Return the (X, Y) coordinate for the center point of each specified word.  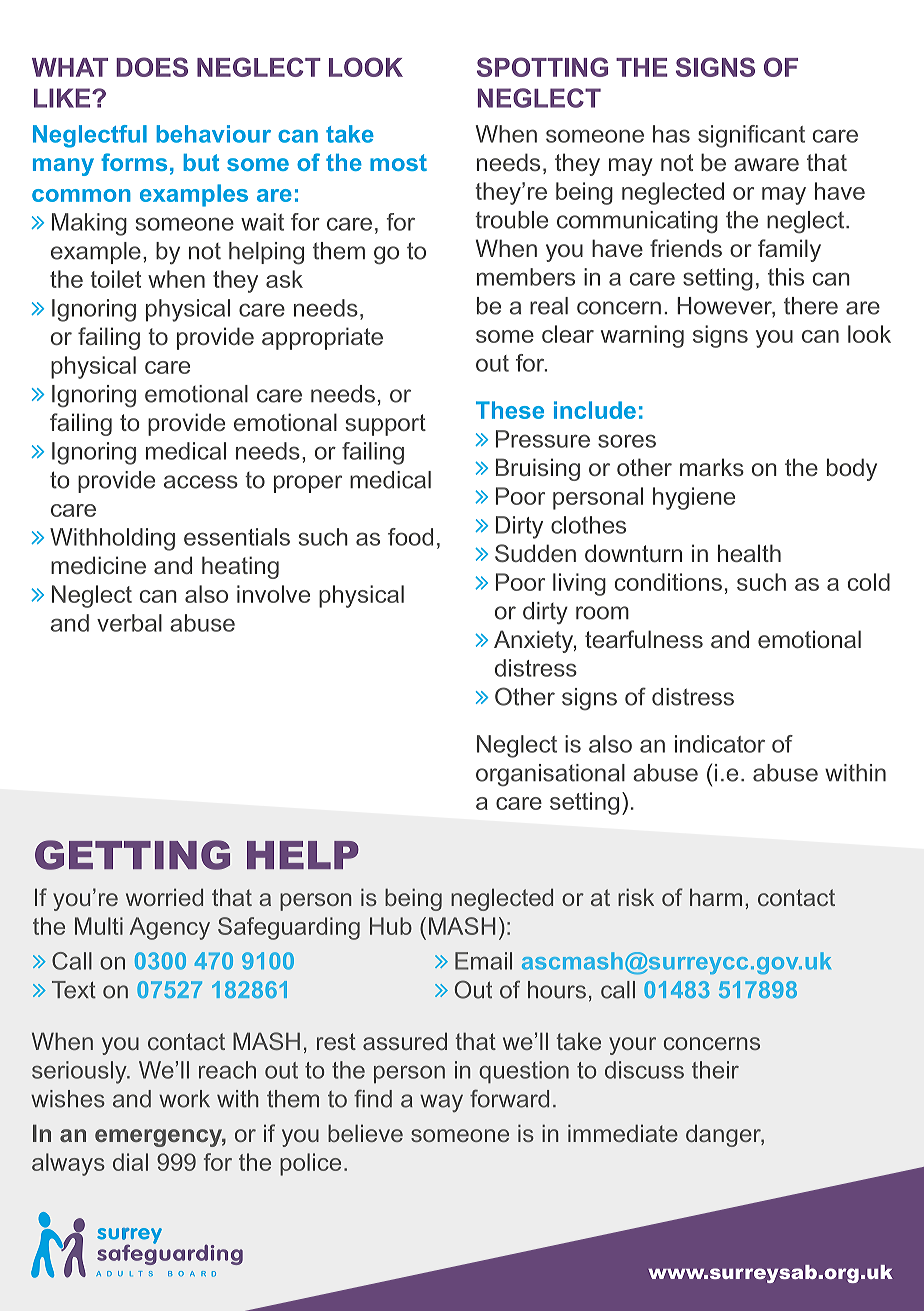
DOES (152, 67)
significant (751, 136)
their (715, 1070)
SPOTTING (542, 67)
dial (130, 1162)
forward (509, 1098)
